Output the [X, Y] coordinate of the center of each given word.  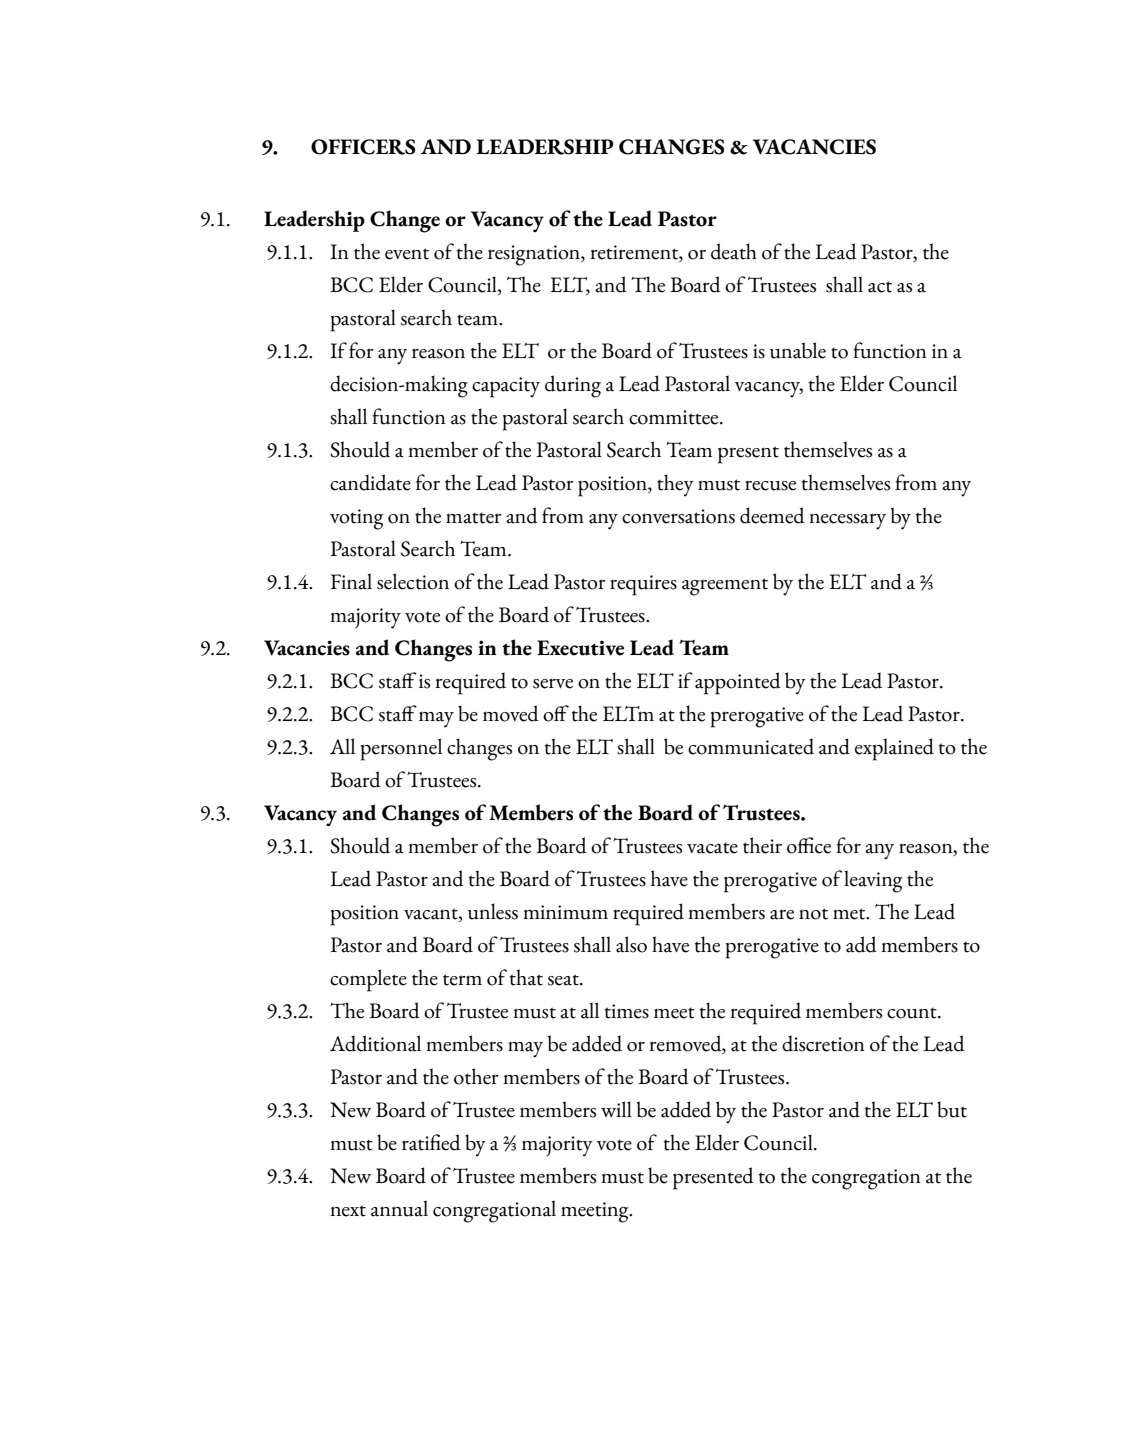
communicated [751, 746]
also [631, 944]
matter [474, 518]
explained [894, 749]
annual [399, 1208]
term [462, 980]
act [880, 287]
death [734, 251]
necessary [847, 521]
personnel [401, 749]
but [952, 1109]
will [616, 1109]
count [913, 1013]
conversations [678, 516]
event [407, 254]
